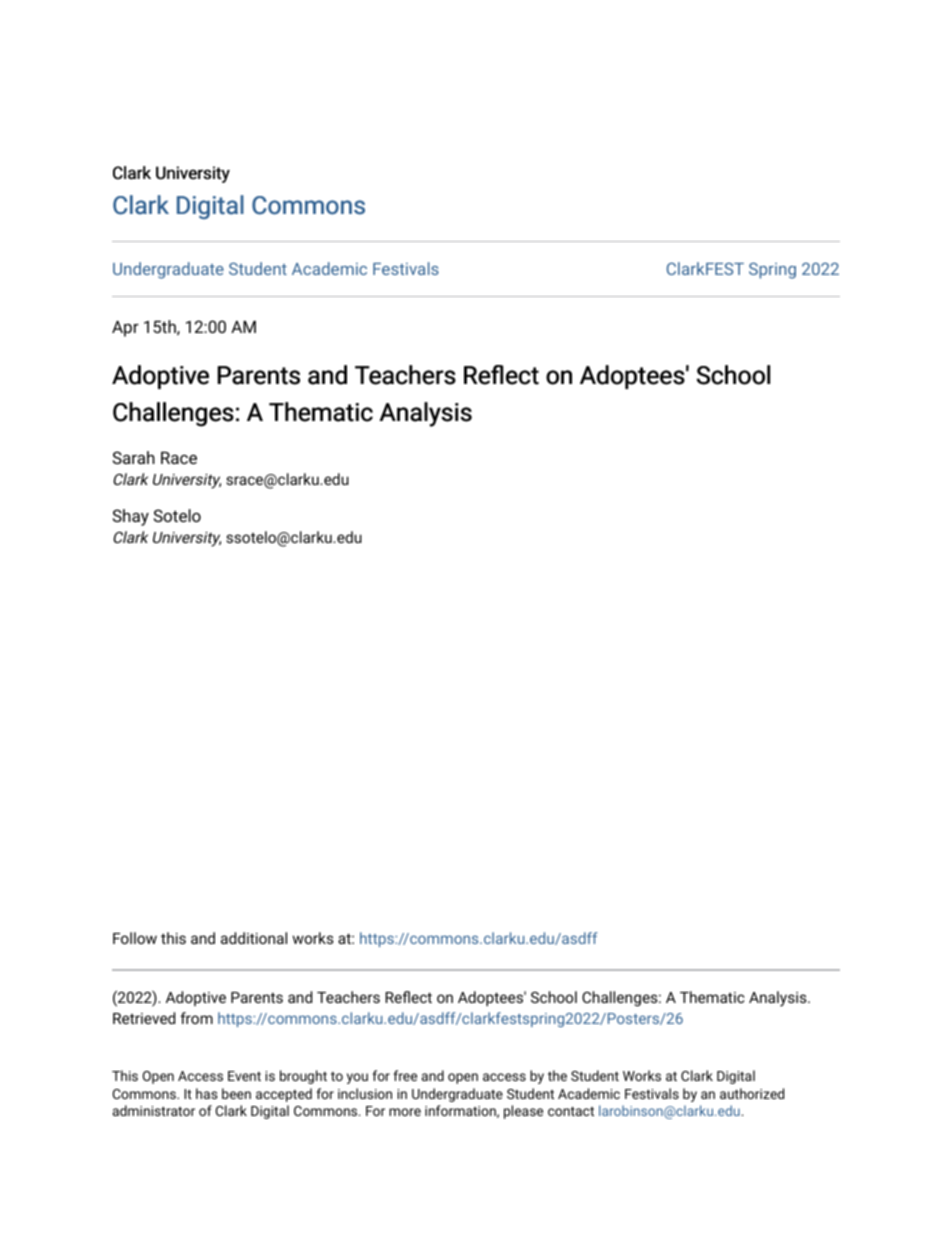  I want to click on Follow, so click(135, 938).
